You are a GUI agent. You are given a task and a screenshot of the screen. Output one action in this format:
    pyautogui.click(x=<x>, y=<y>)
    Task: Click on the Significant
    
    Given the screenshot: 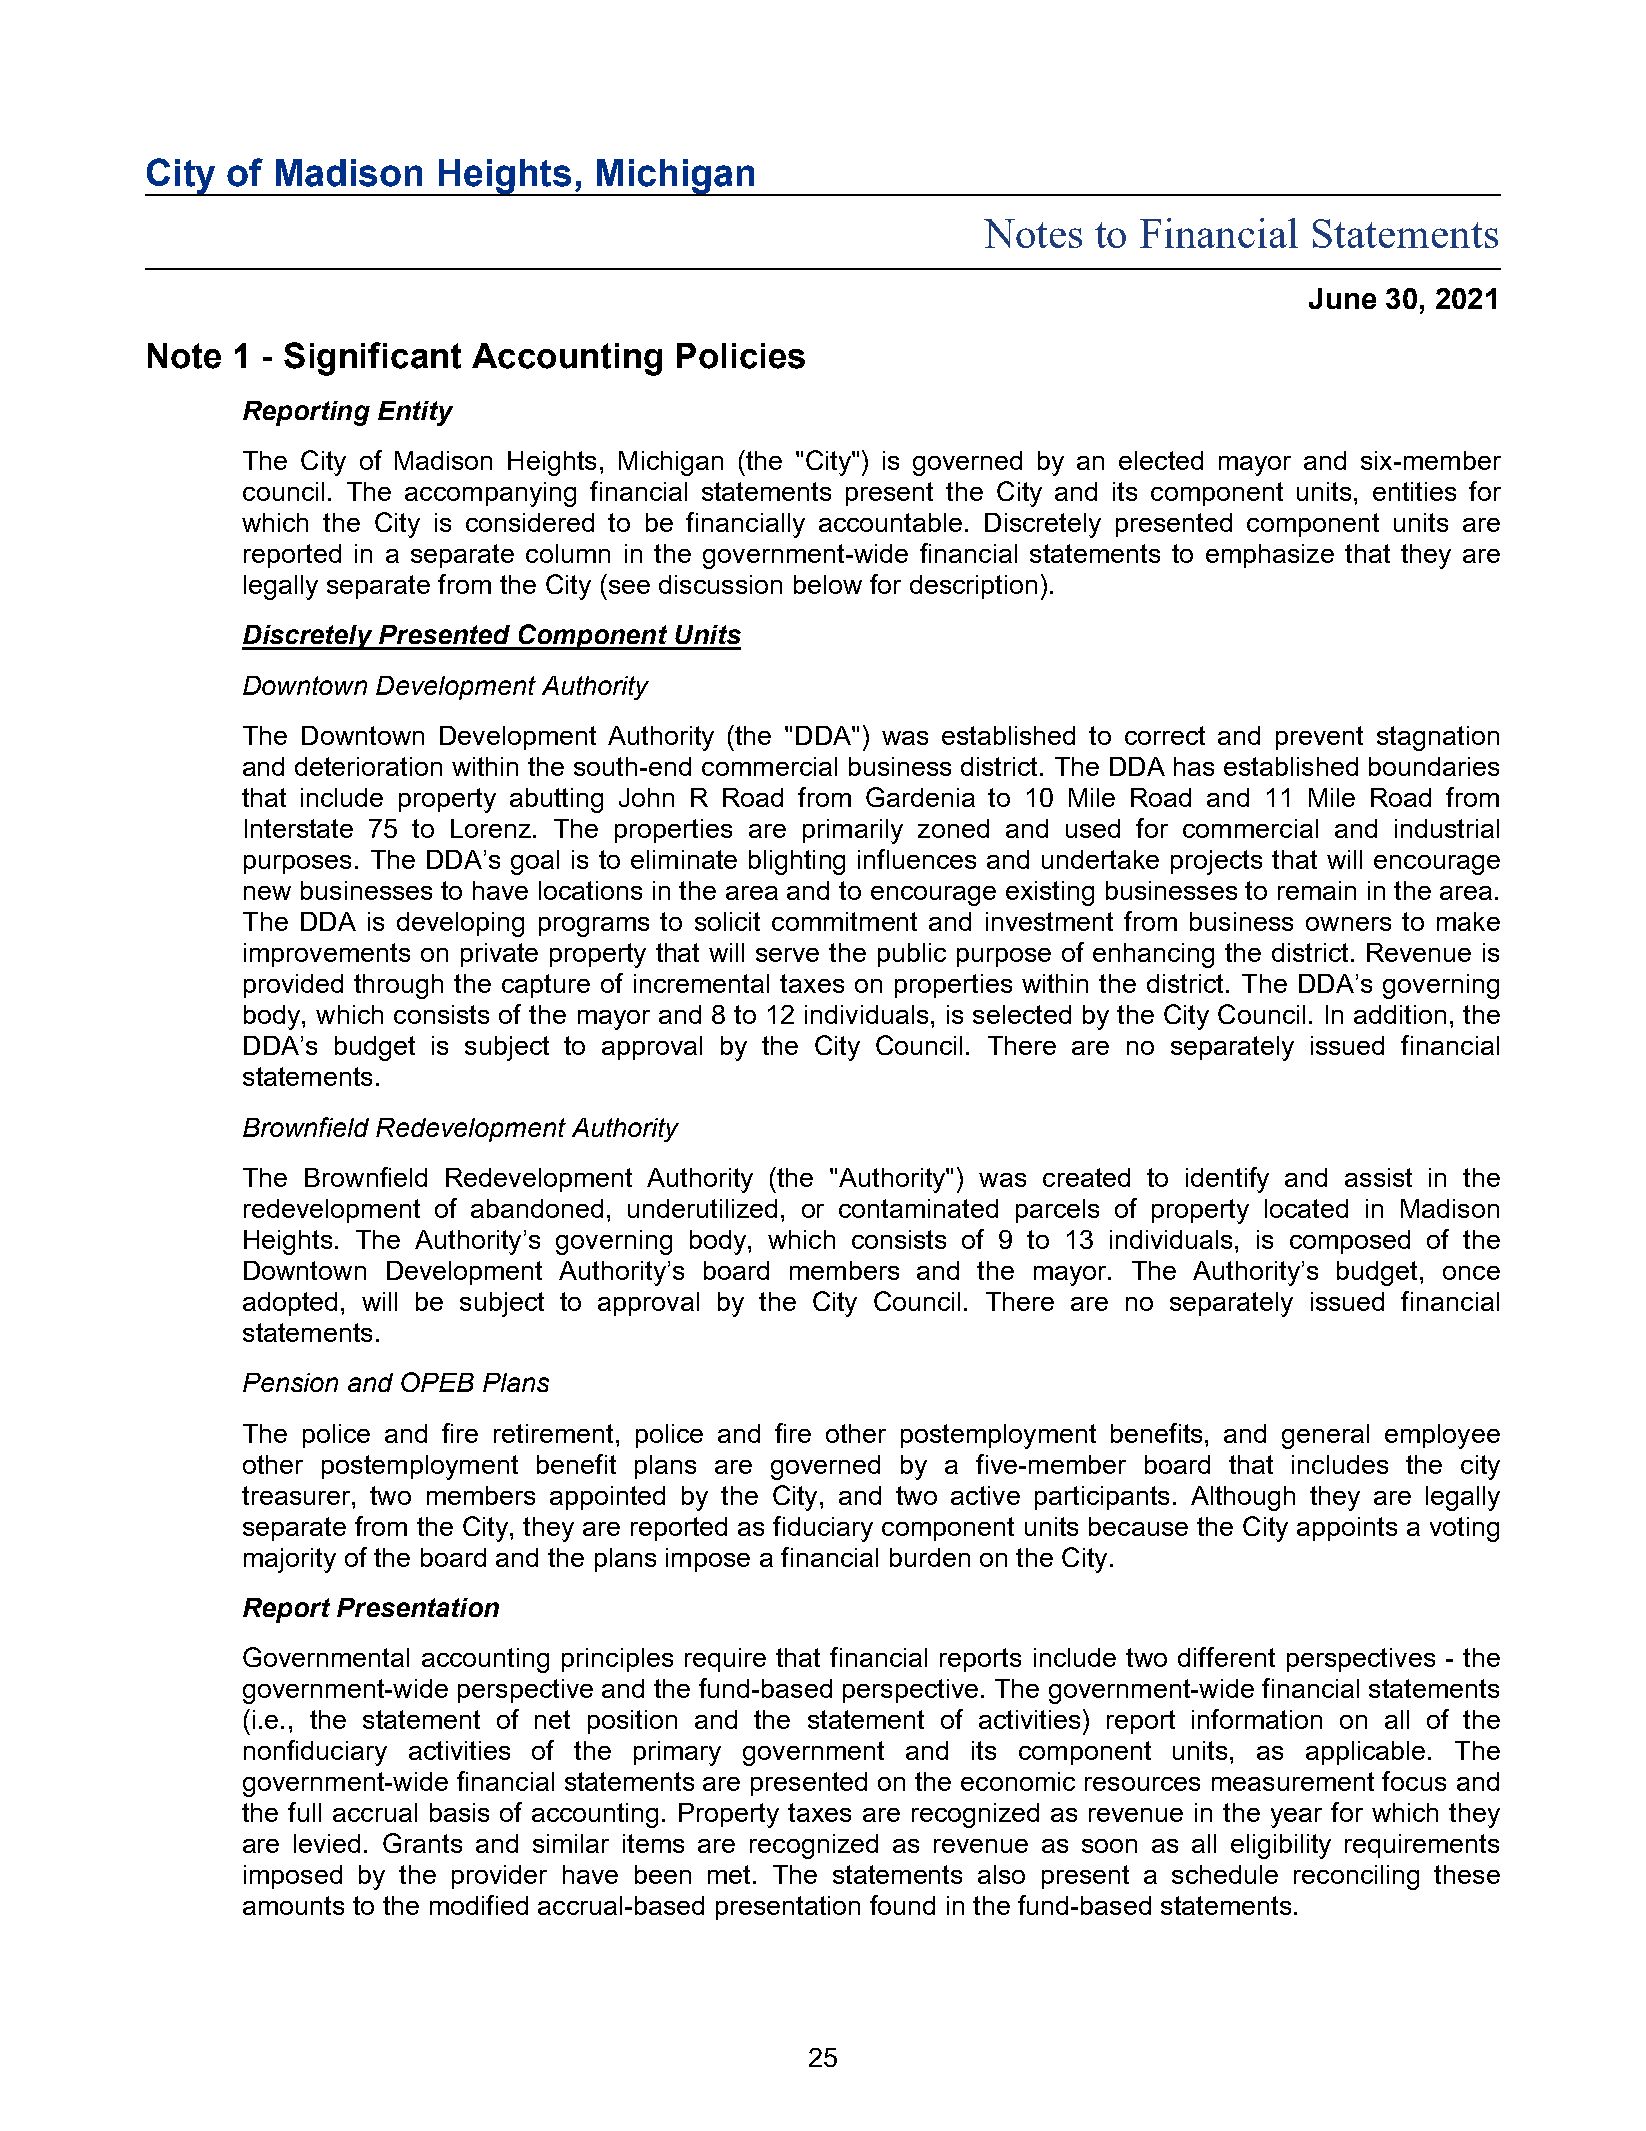 What is the action you would take?
    pyautogui.click(x=372, y=359)
